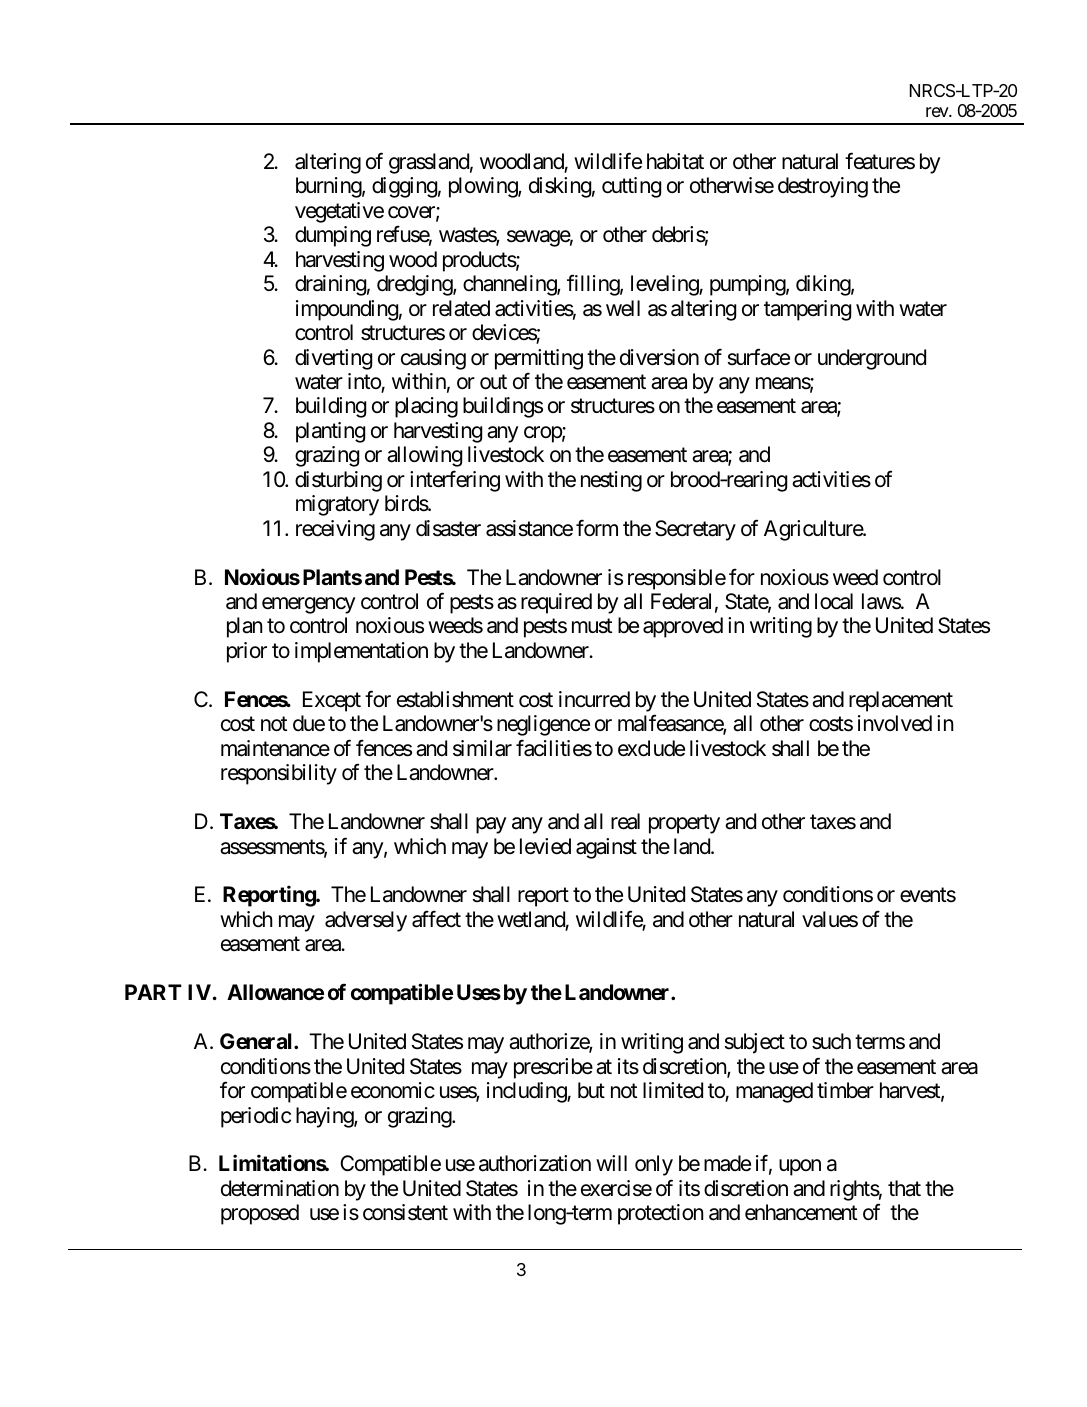 The width and height of the screenshot is (1087, 1407). Describe the element at coordinates (493, 382) in the screenshot. I see `out` at that location.
